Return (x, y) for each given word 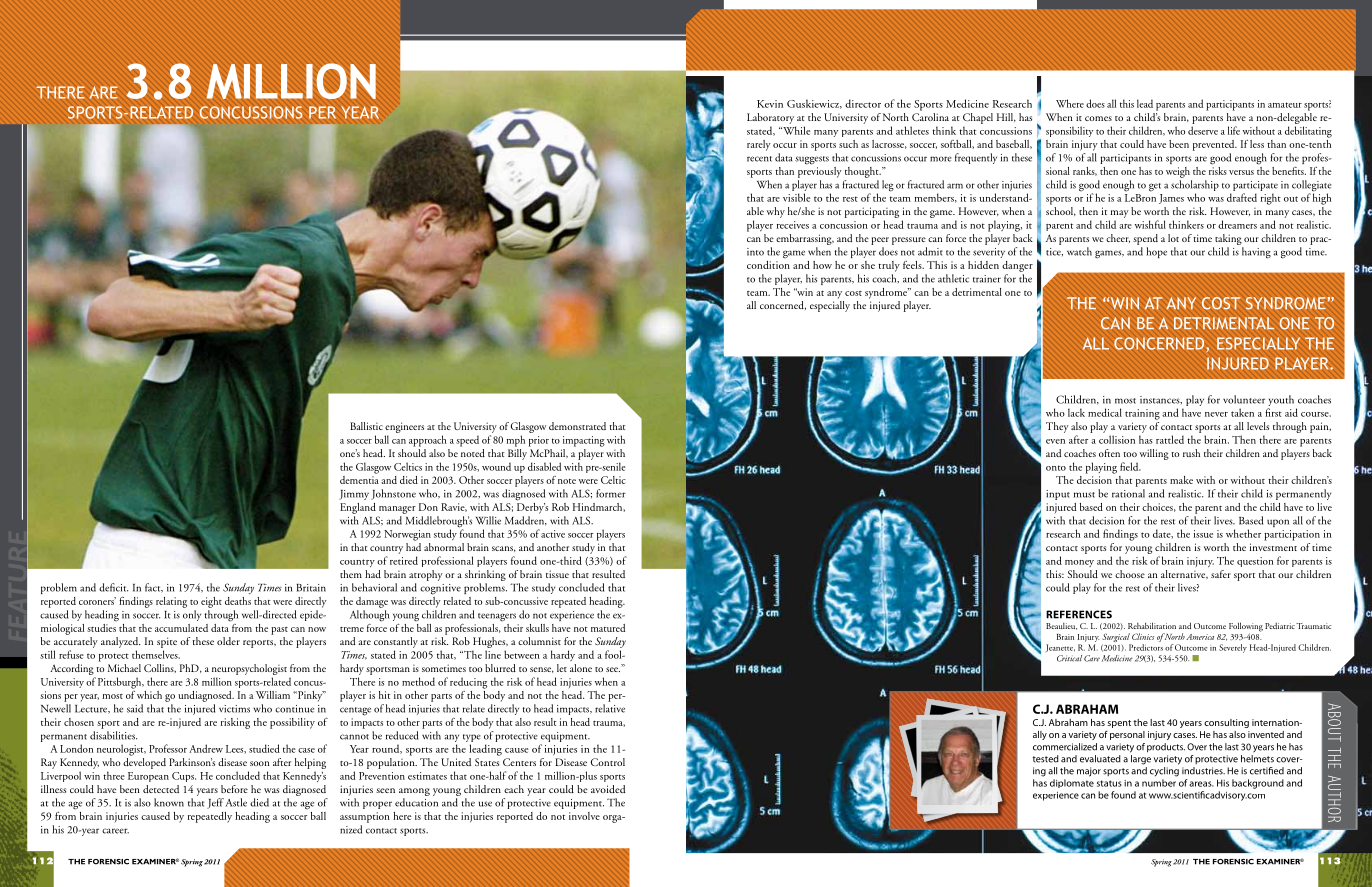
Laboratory (770, 118)
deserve (1203, 130)
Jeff (215, 803)
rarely (759, 145)
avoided (608, 789)
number (1159, 783)
